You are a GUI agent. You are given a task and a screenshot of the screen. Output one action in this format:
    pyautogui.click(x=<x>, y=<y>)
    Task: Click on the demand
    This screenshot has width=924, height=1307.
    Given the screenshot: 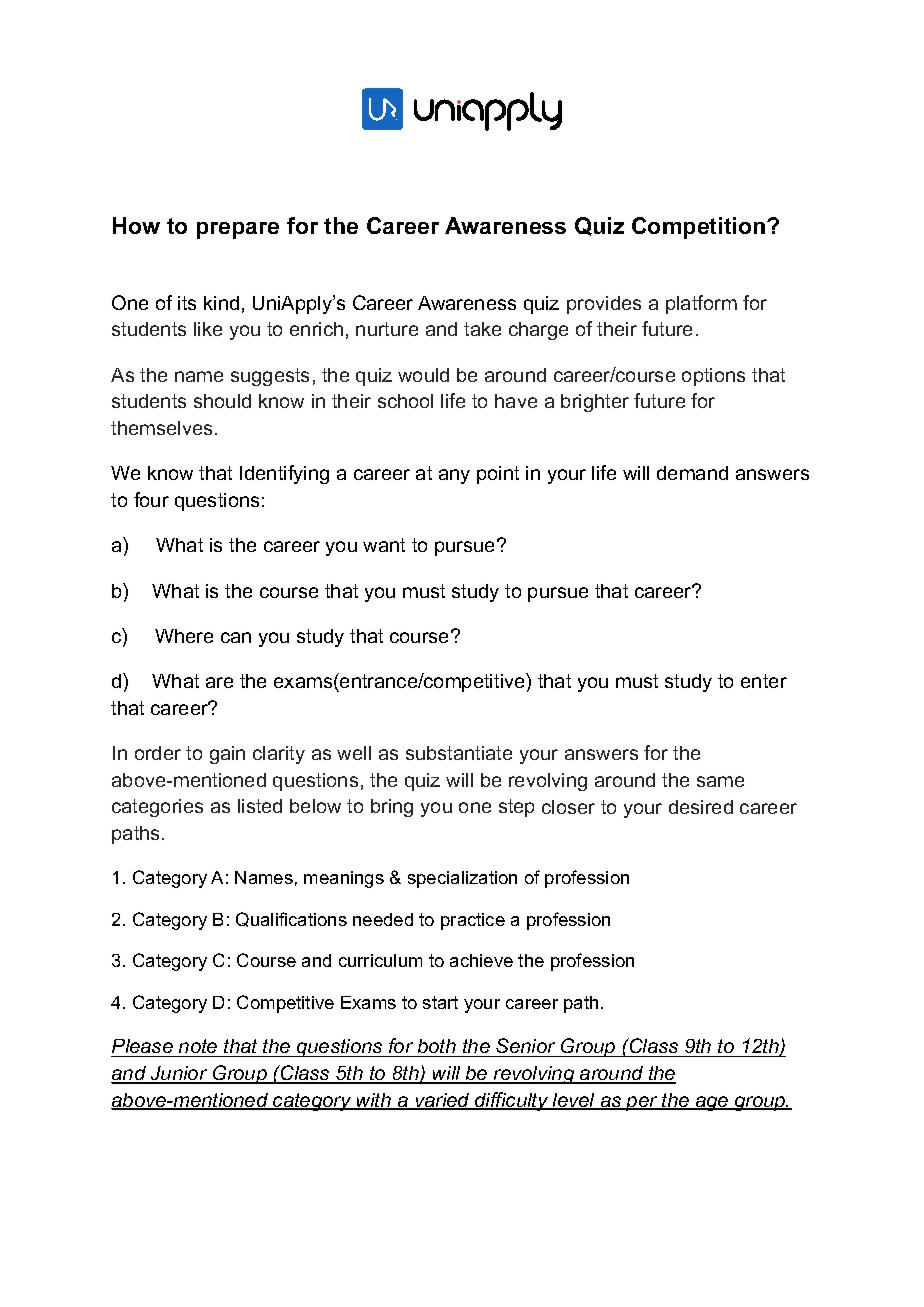 What is the action you would take?
    pyautogui.click(x=692, y=473)
